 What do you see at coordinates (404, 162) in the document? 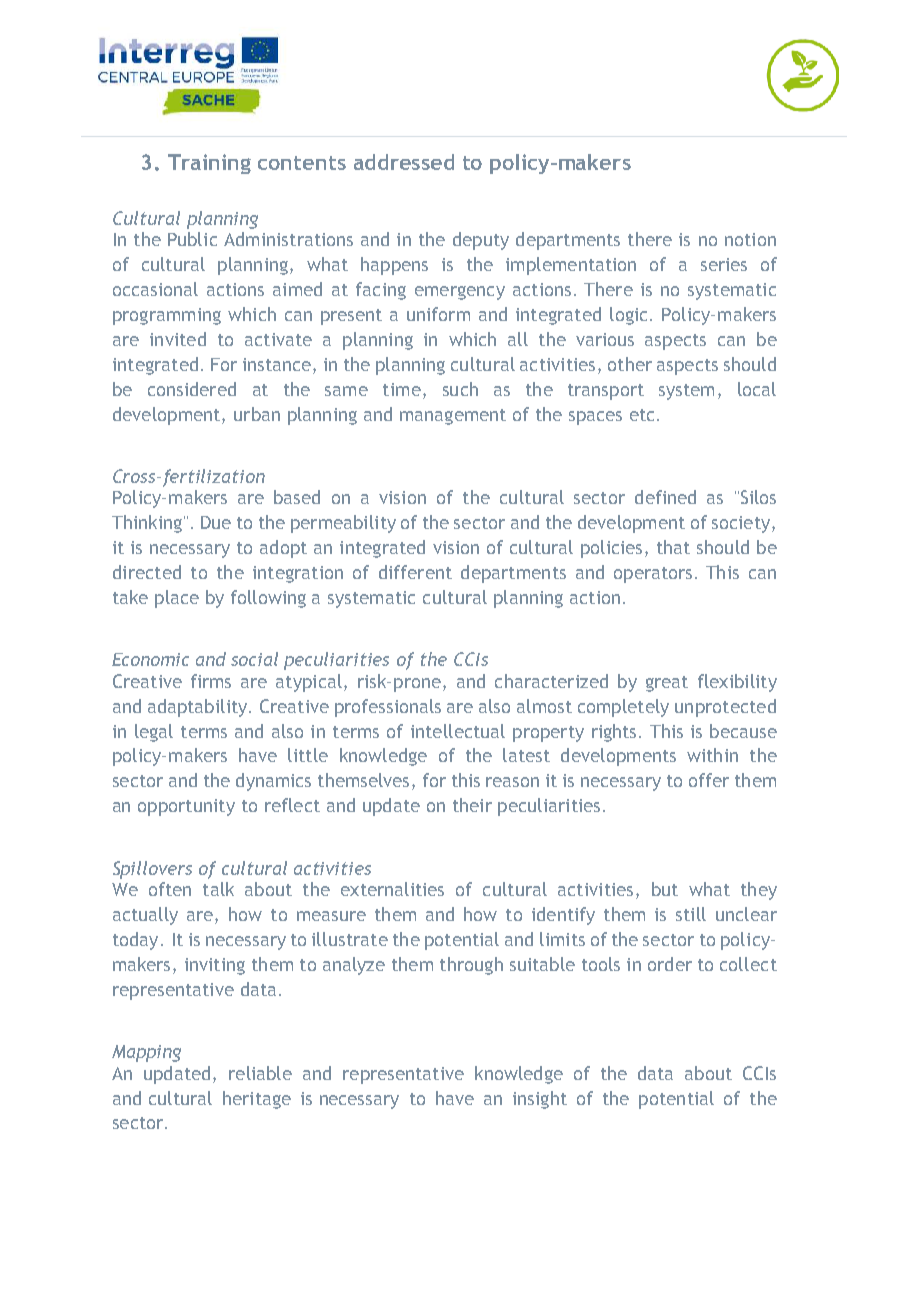
I see `addressed` at bounding box center [404, 162].
